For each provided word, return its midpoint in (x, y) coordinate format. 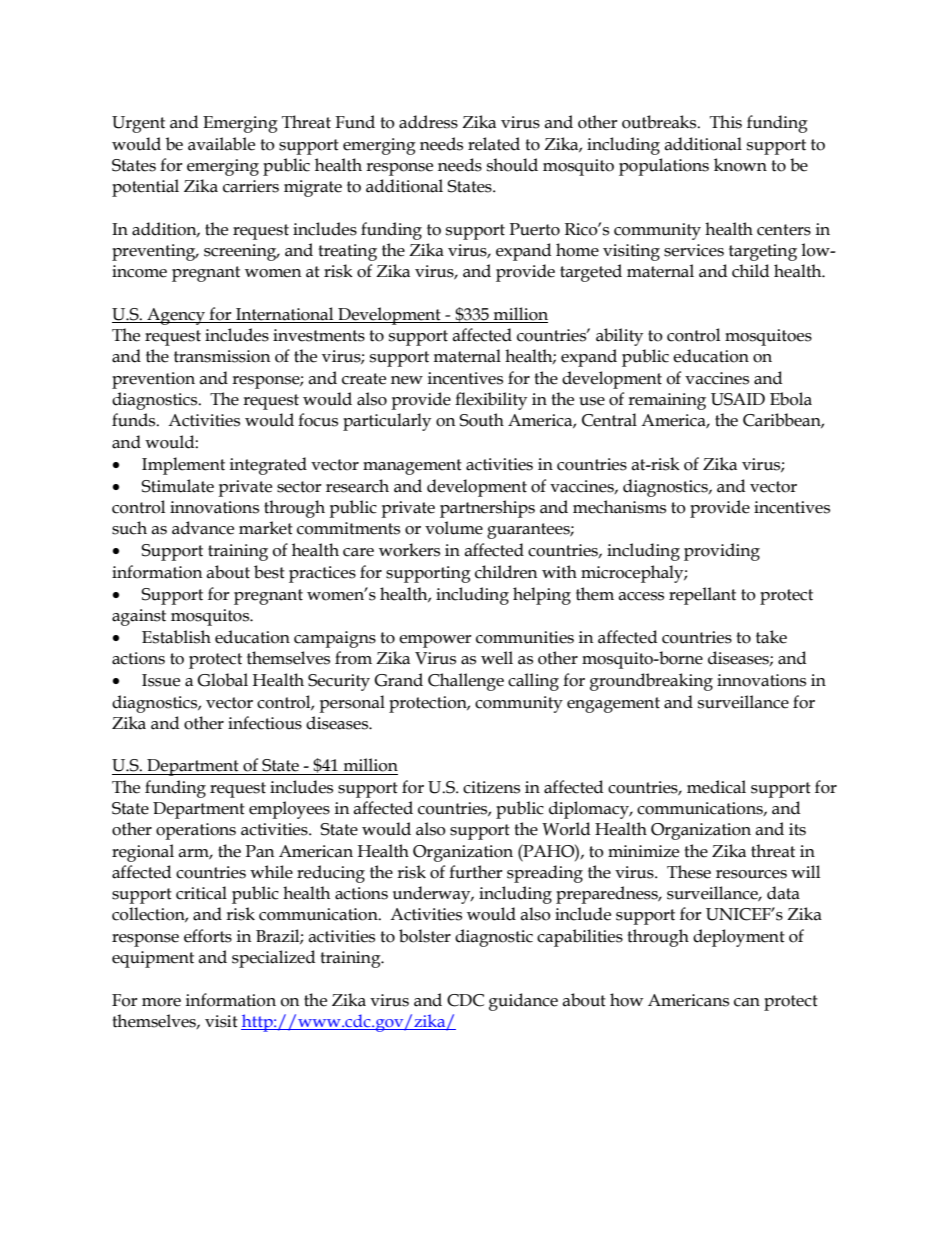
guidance (523, 1002)
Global (222, 680)
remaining (667, 401)
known (740, 165)
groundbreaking (651, 682)
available (221, 144)
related (494, 144)
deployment (739, 938)
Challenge (466, 682)
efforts (208, 936)
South (481, 420)
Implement (183, 466)
